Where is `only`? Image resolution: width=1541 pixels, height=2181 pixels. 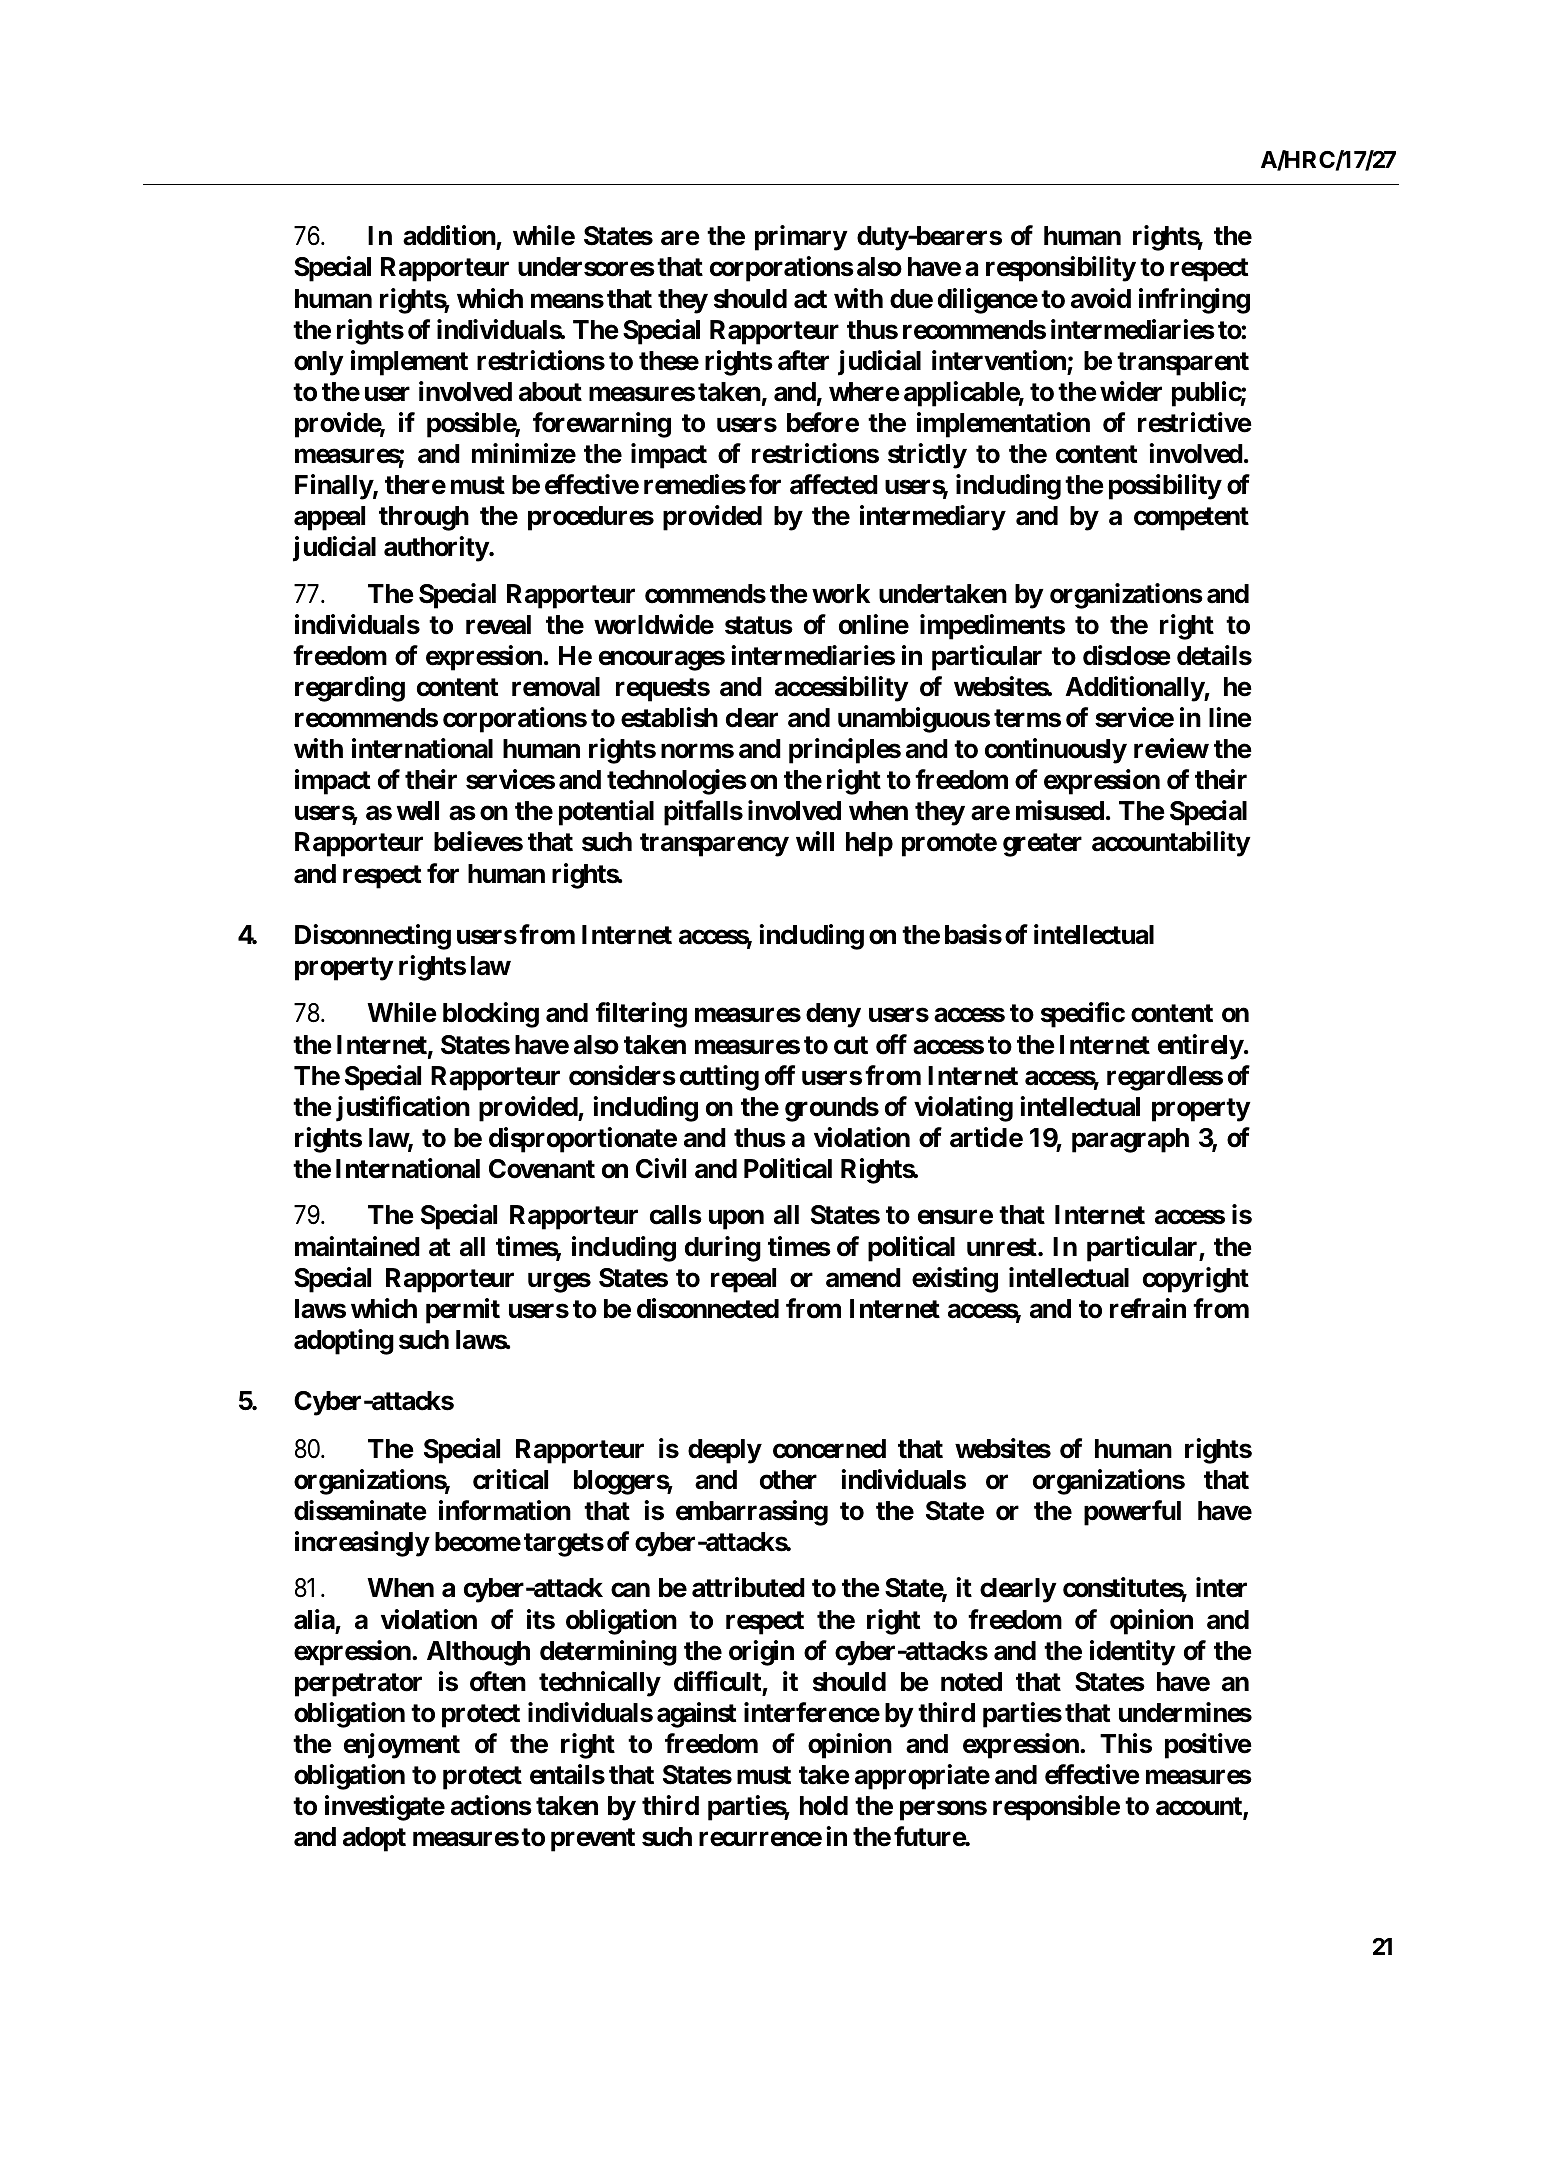
only is located at coordinates (318, 363).
